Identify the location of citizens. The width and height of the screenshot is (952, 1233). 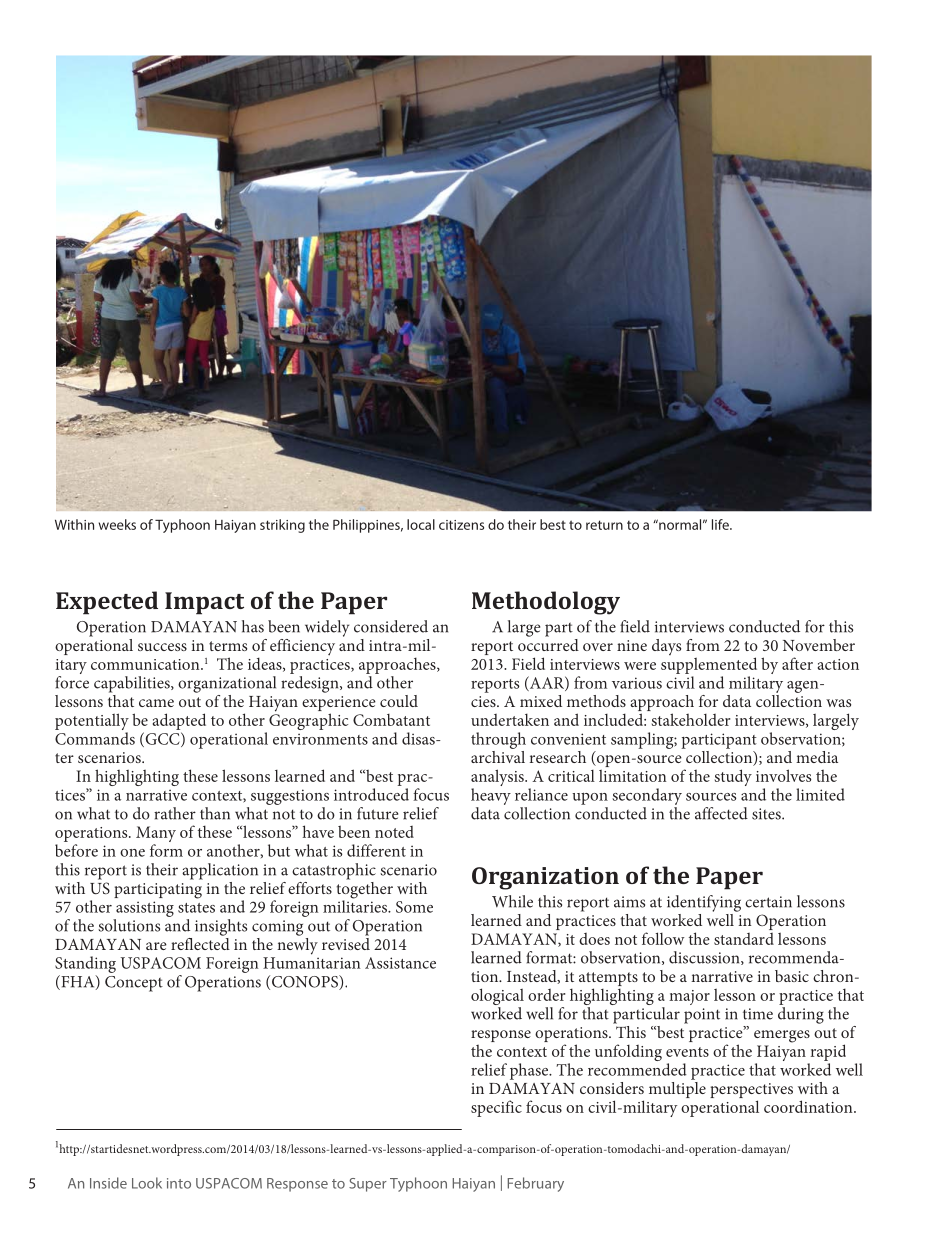
(461, 525).
